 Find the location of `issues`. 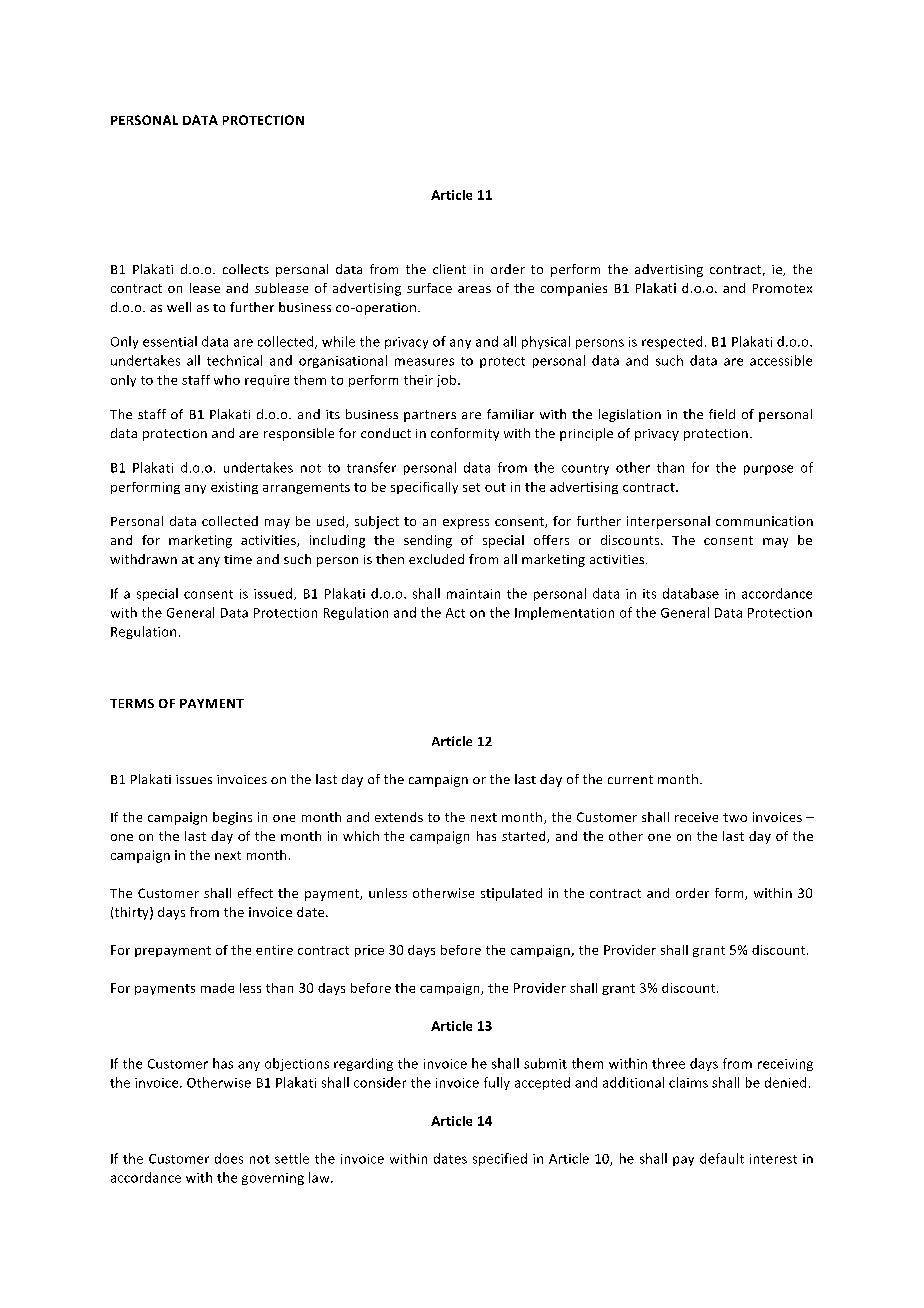

issues is located at coordinates (194, 779).
